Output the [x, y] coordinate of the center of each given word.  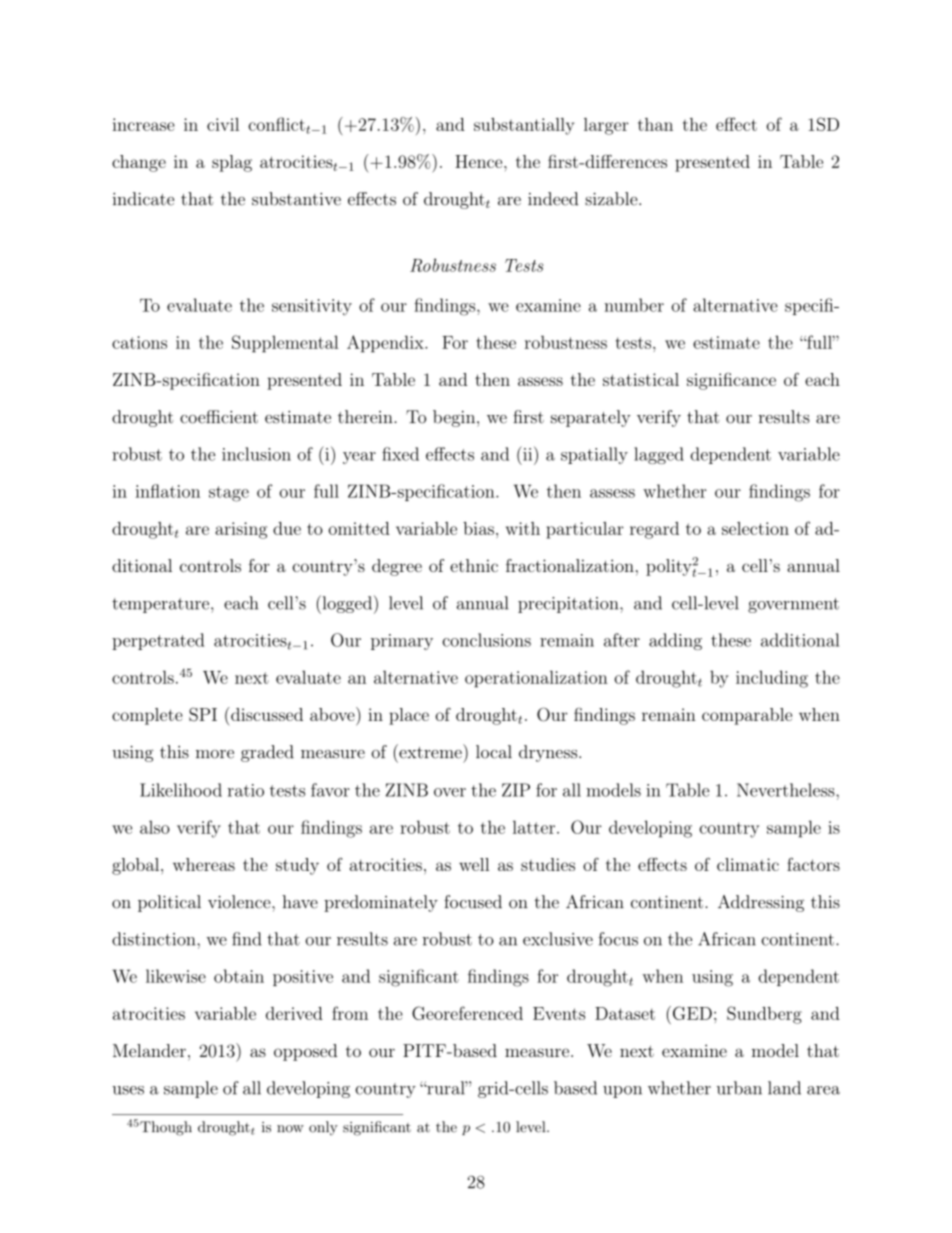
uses [128, 1090]
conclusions [486, 640]
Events [559, 1013]
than [655, 124]
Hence [480, 161]
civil [223, 124]
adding [675, 641]
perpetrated [158, 641]
